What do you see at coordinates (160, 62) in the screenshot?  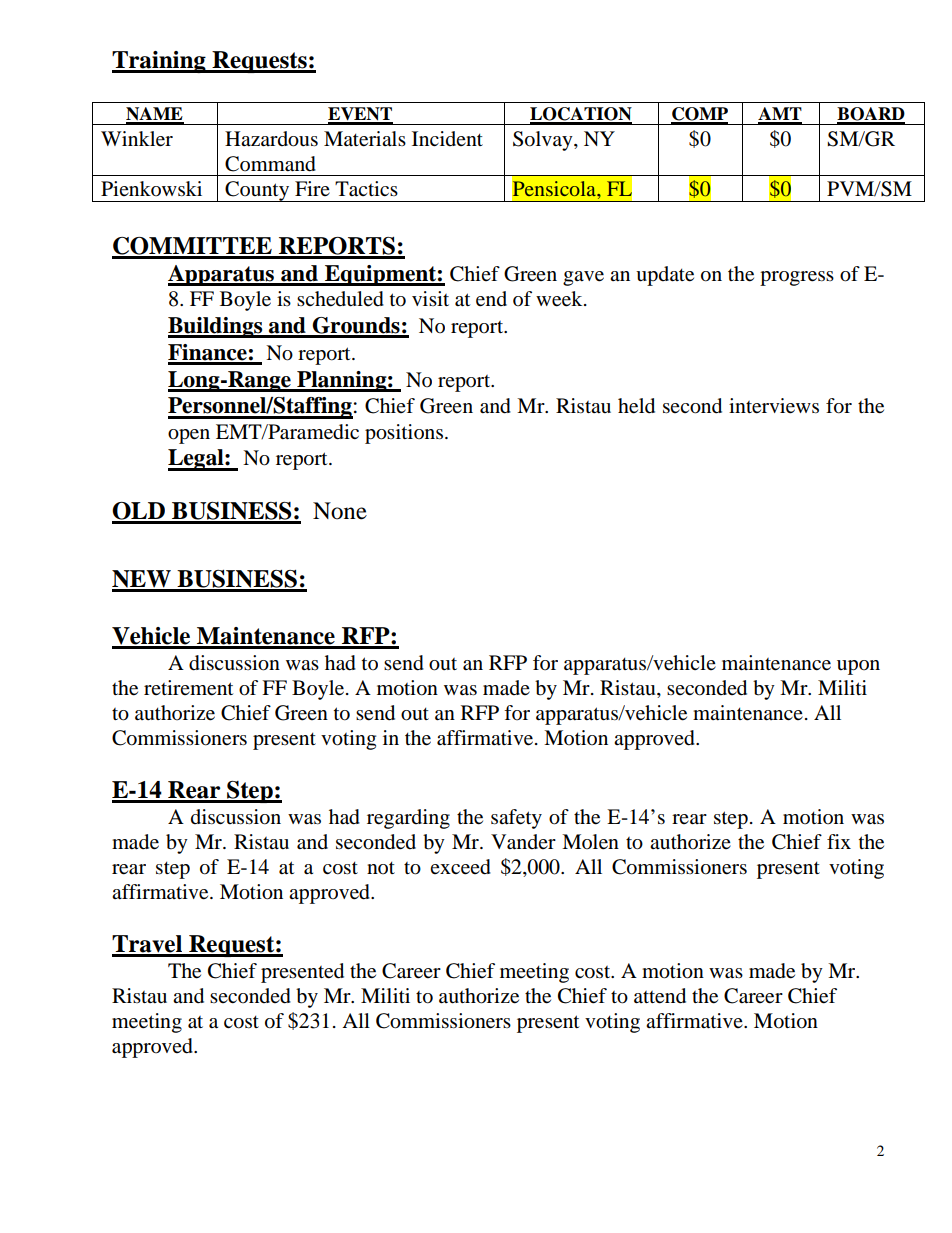 I see `Training` at bounding box center [160, 62].
